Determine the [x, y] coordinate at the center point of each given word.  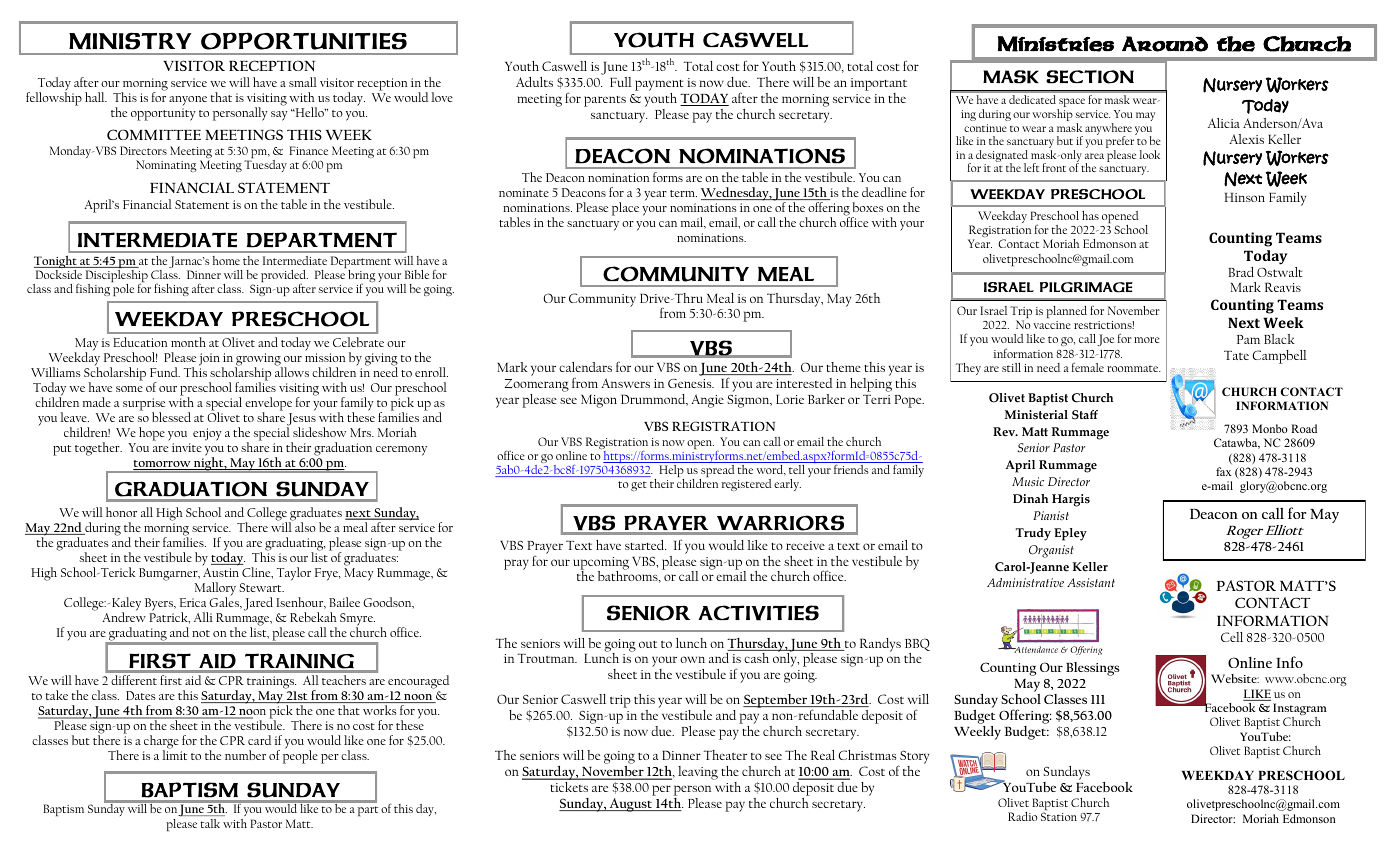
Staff [1085, 415]
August [631, 805]
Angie [707, 401]
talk [210, 823]
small [303, 82]
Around [1165, 44]
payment [659, 85]
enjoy [207, 434]
